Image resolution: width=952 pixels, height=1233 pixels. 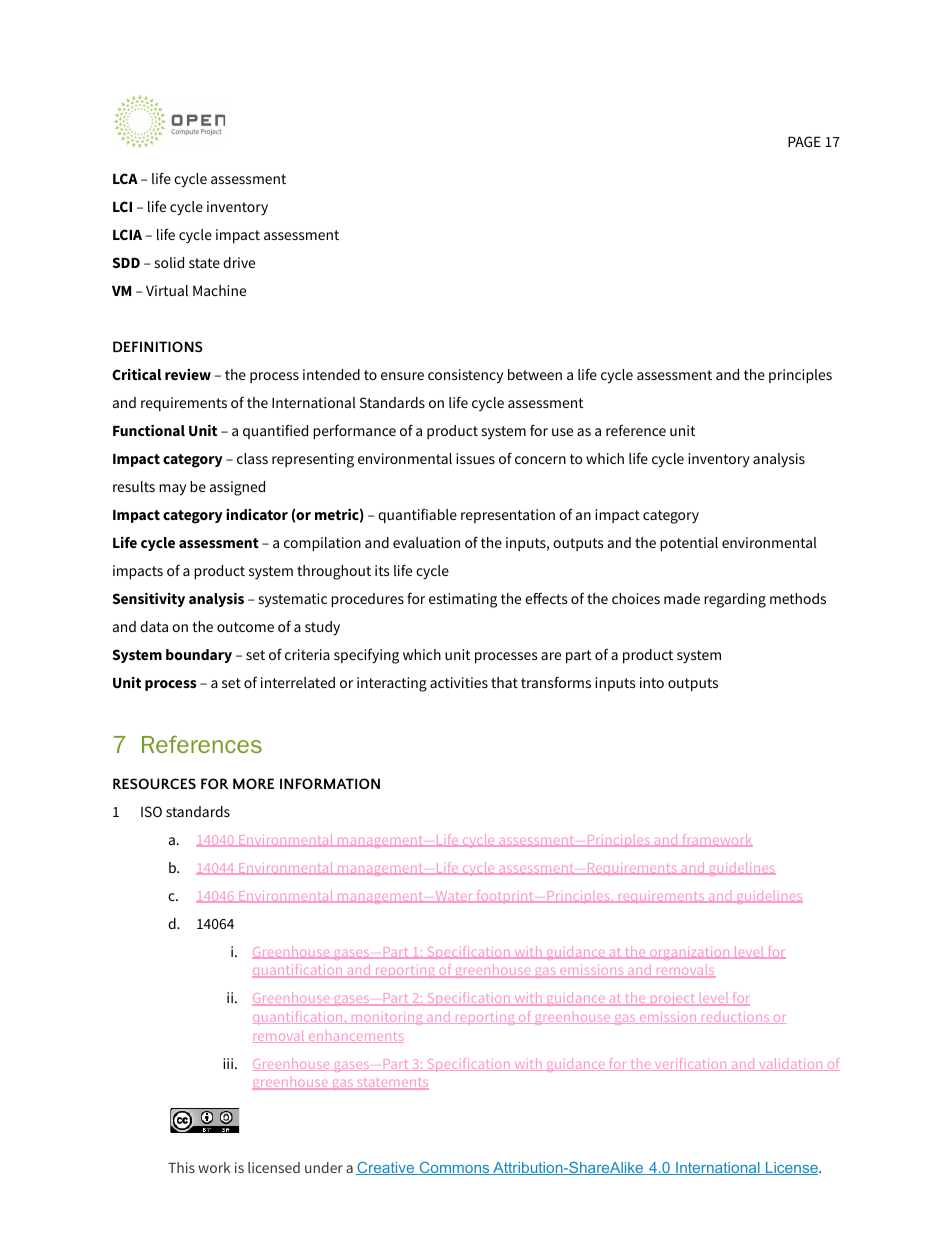 I want to click on This, so click(x=181, y=1167).
